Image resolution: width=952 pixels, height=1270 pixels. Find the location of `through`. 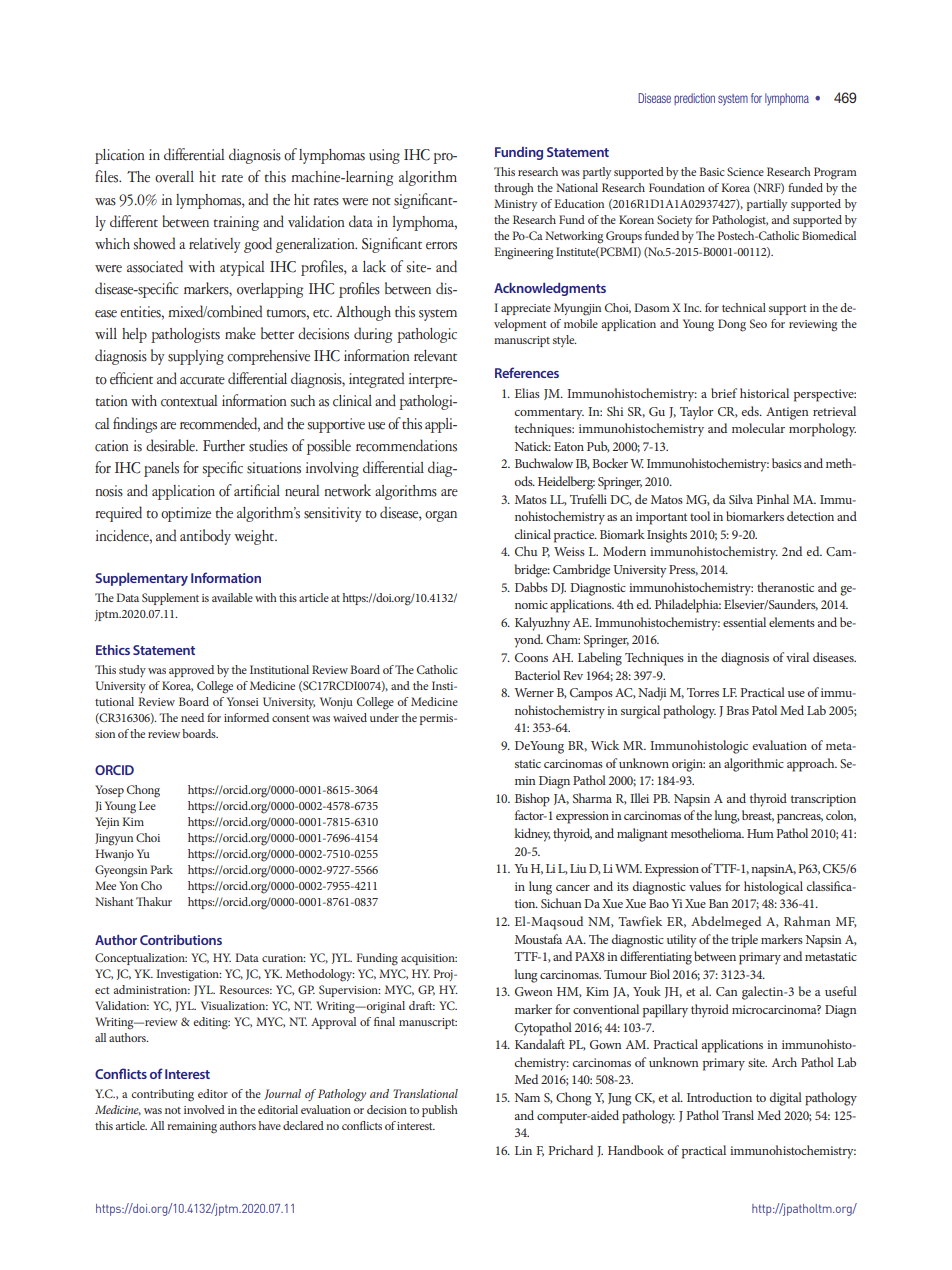

through is located at coordinates (514, 189).
